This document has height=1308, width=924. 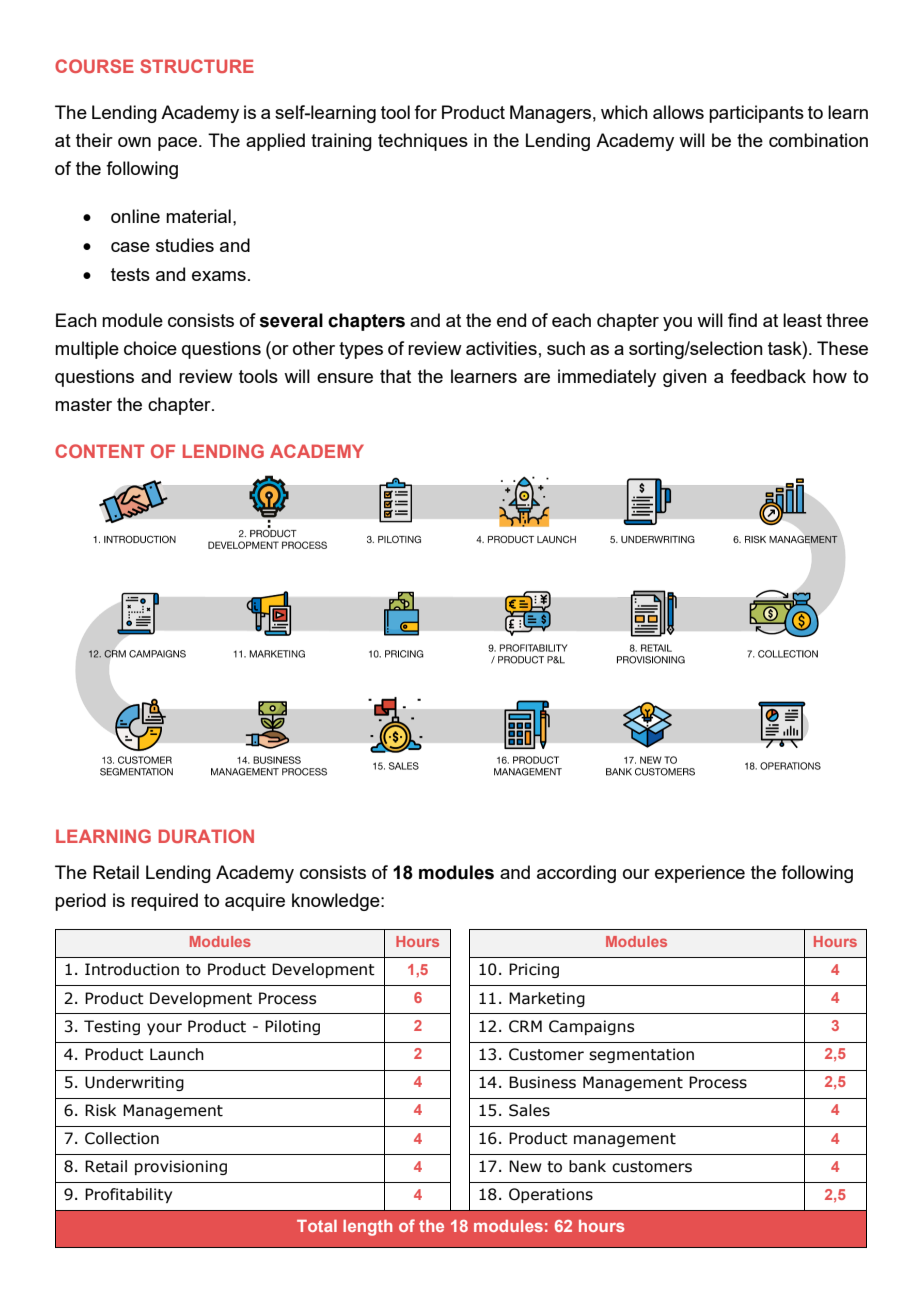 What do you see at coordinates (206, 836) in the document?
I see `DURATION` at bounding box center [206, 836].
